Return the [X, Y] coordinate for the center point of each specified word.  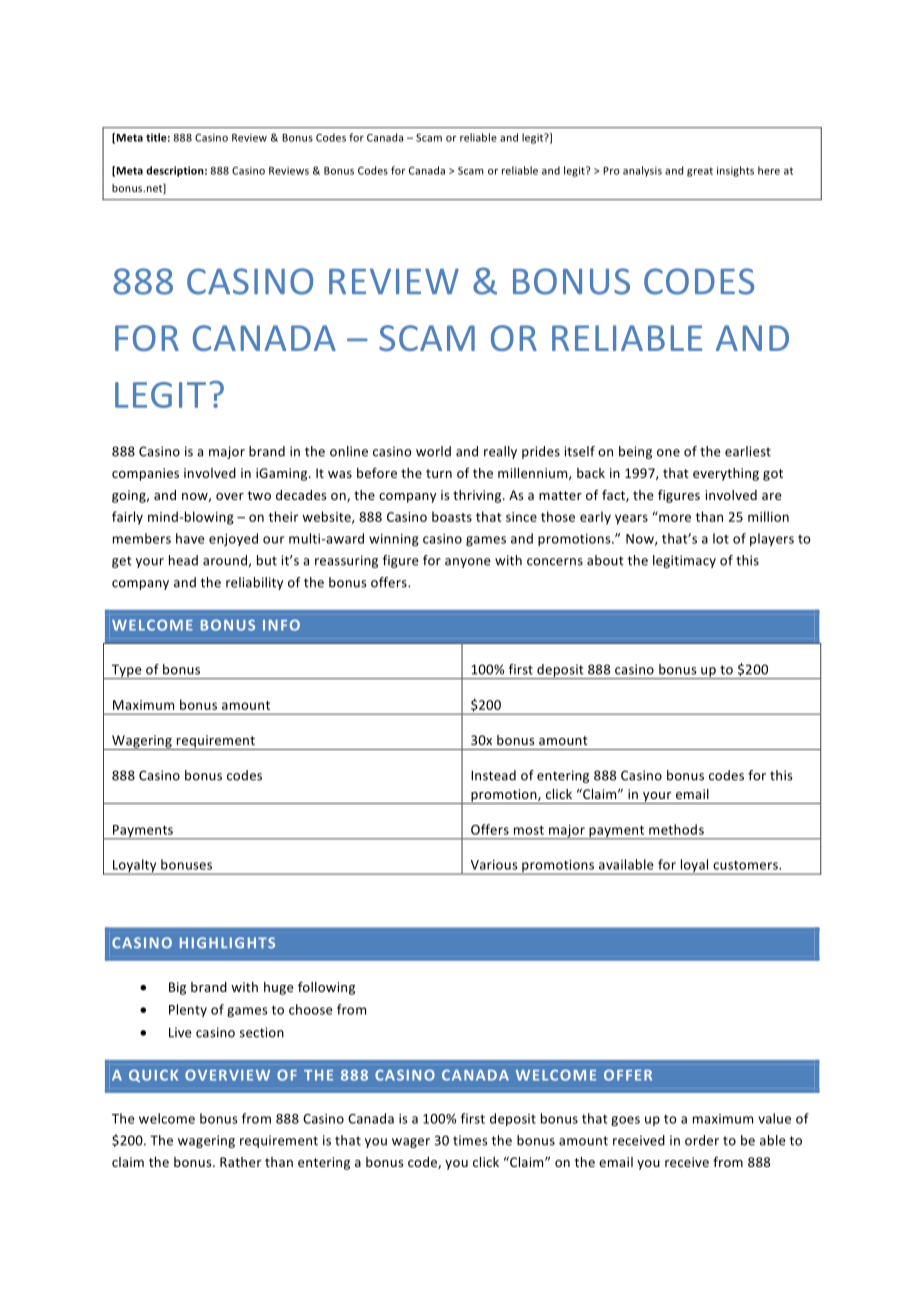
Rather [240, 1162]
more [674, 517]
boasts [452, 516]
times [470, 1140]
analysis [642, 171]
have [190, 538]
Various [494, 865]
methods [676, 829]
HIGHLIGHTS [227, 943]
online [349, 451]
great [700, 172]
